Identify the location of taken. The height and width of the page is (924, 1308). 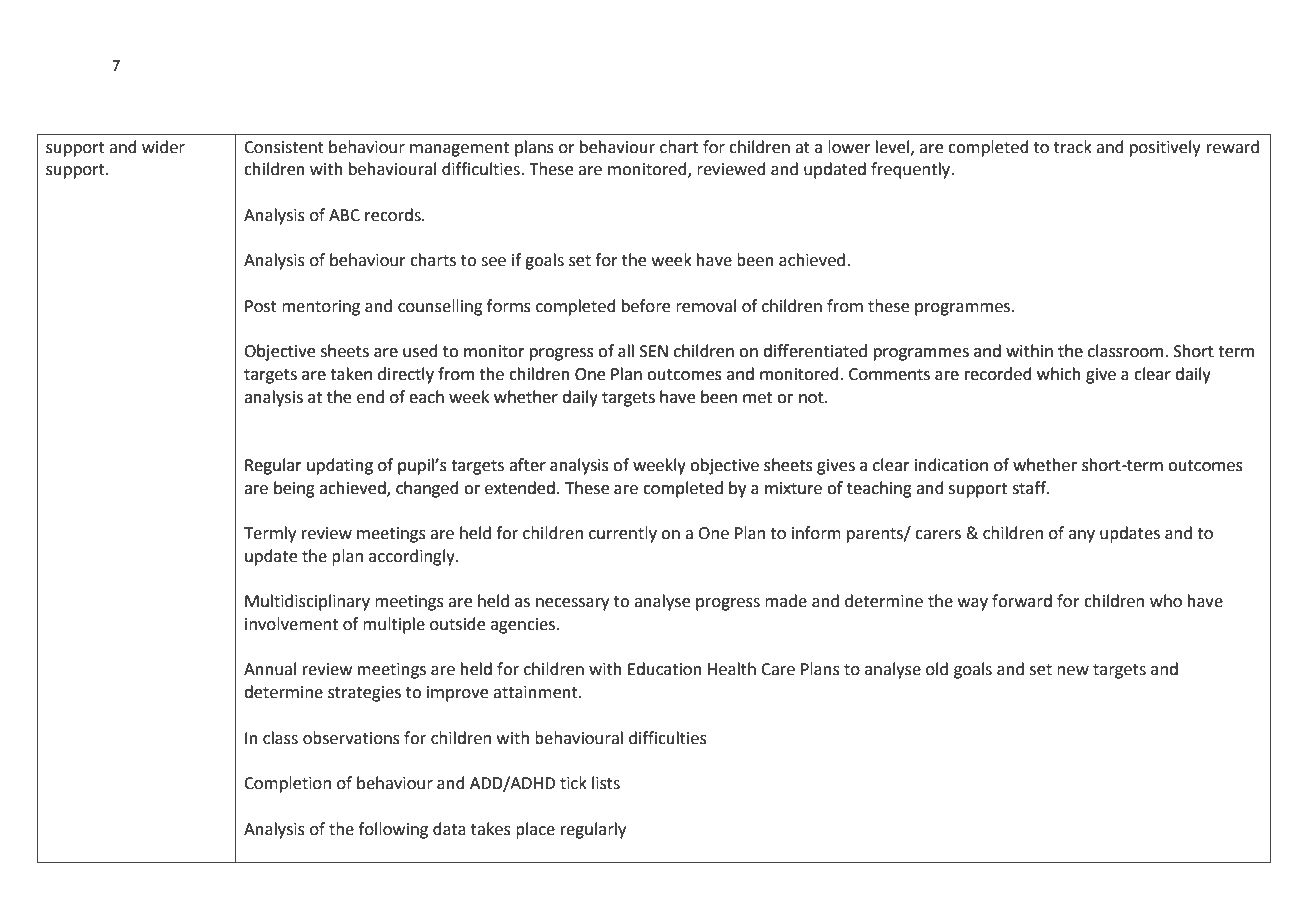
(351, 374).
